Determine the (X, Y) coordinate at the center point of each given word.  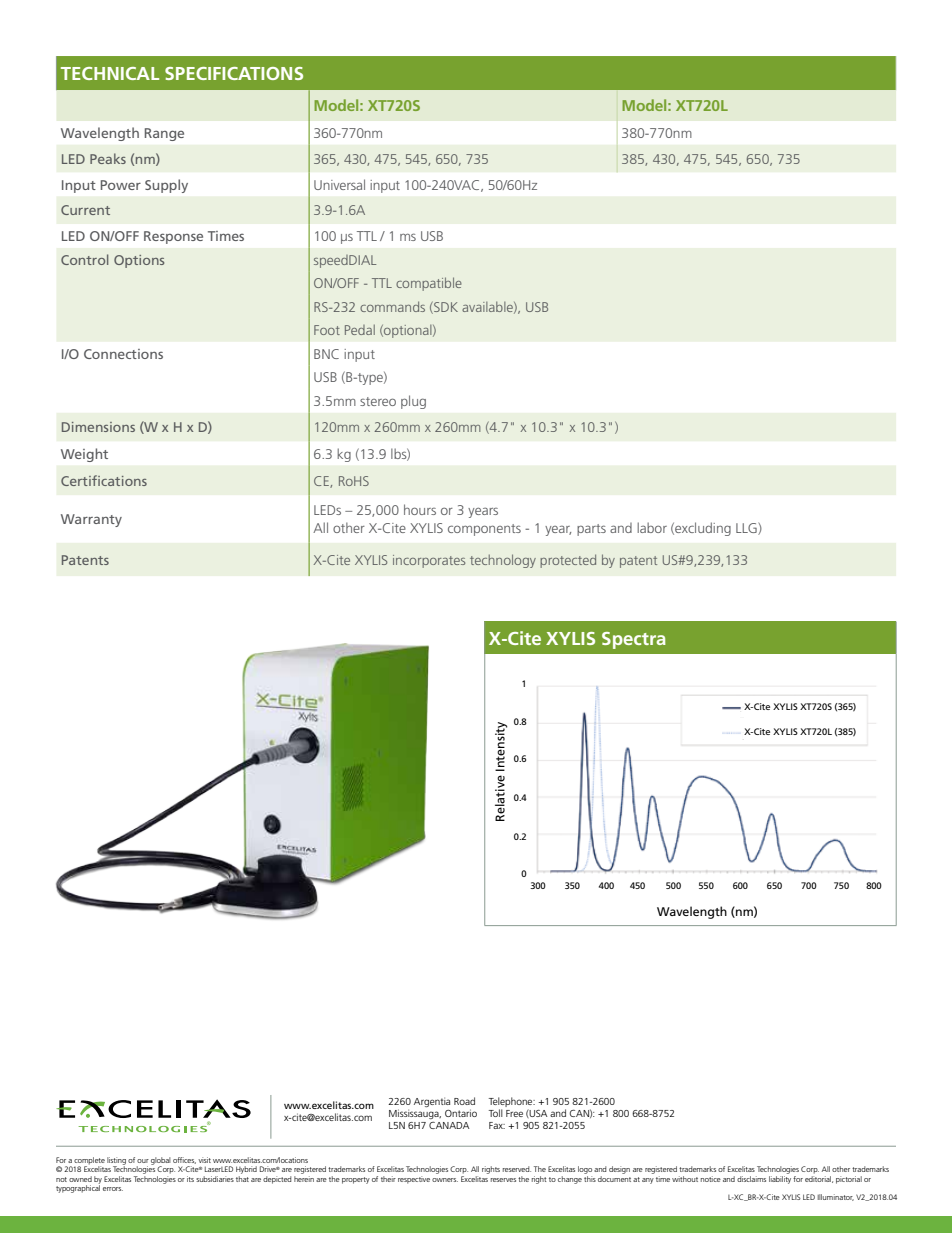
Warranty (91, 520)
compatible (429, 284)
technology (503, 561)
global (161, 1162)
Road (464, 1101)
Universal (339, 184)
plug (413, 402)
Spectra (634, 640)
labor (652, 527)
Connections (123, 354)
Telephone (512, 1102)
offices (184, 1160)
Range (164, 134)
